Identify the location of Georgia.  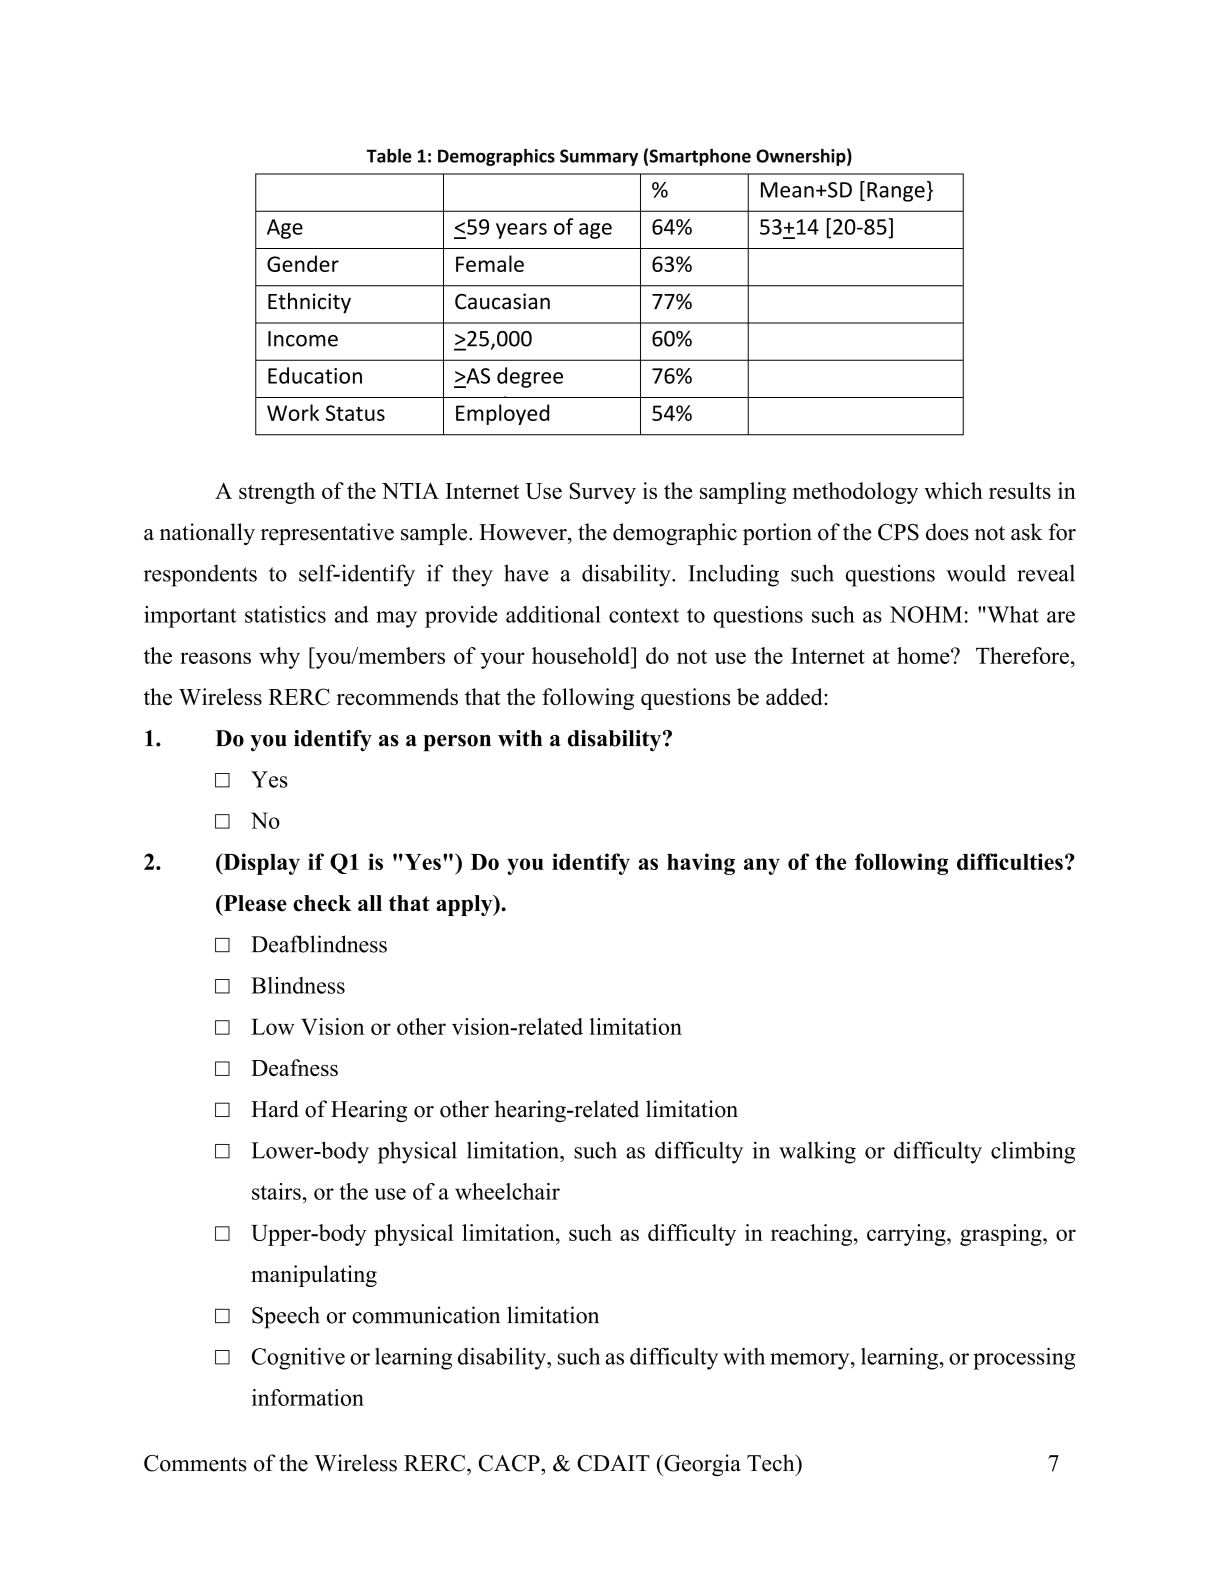
(701, 1465).
